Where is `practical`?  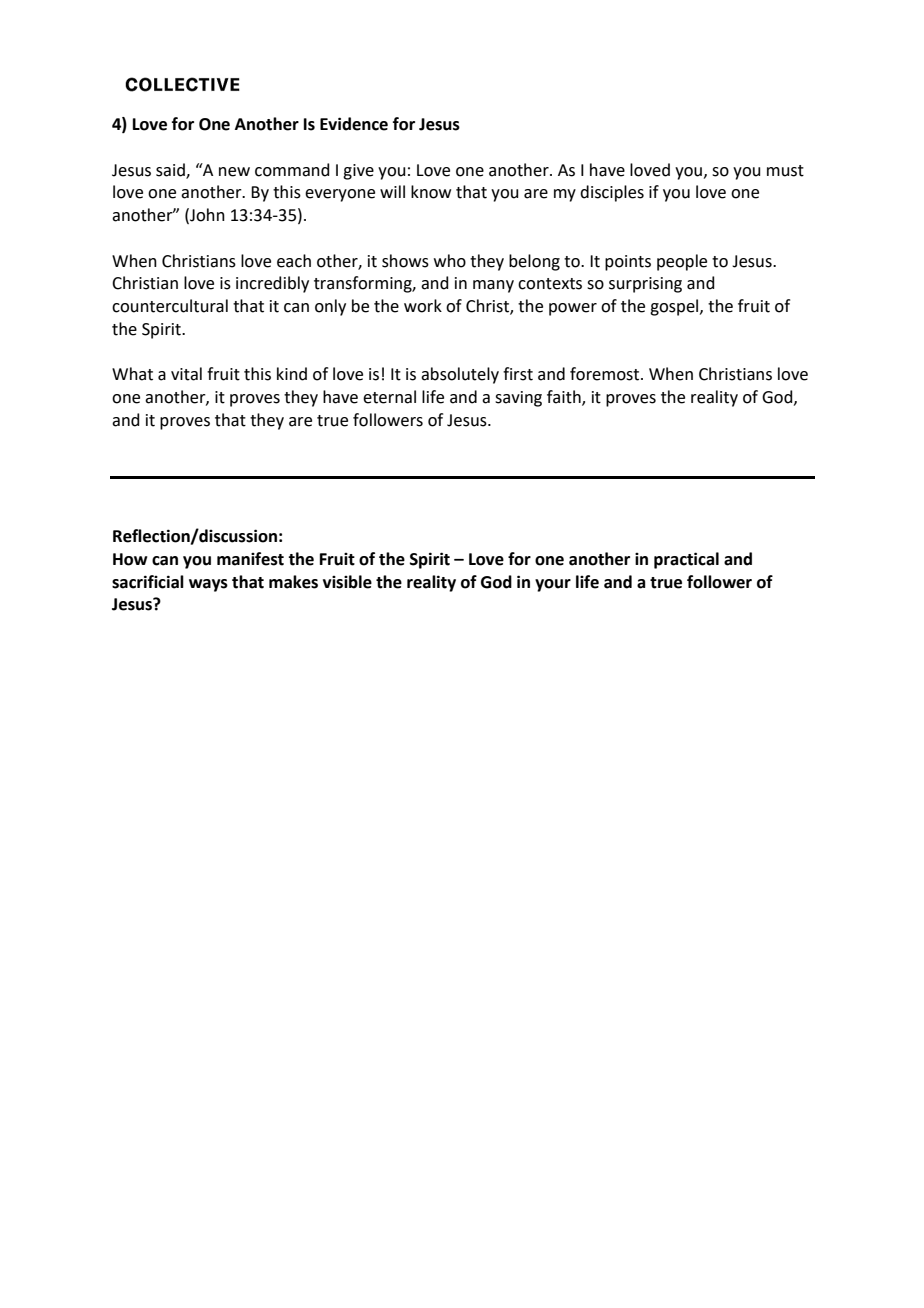
practical is located at coordinates (686, 560).
